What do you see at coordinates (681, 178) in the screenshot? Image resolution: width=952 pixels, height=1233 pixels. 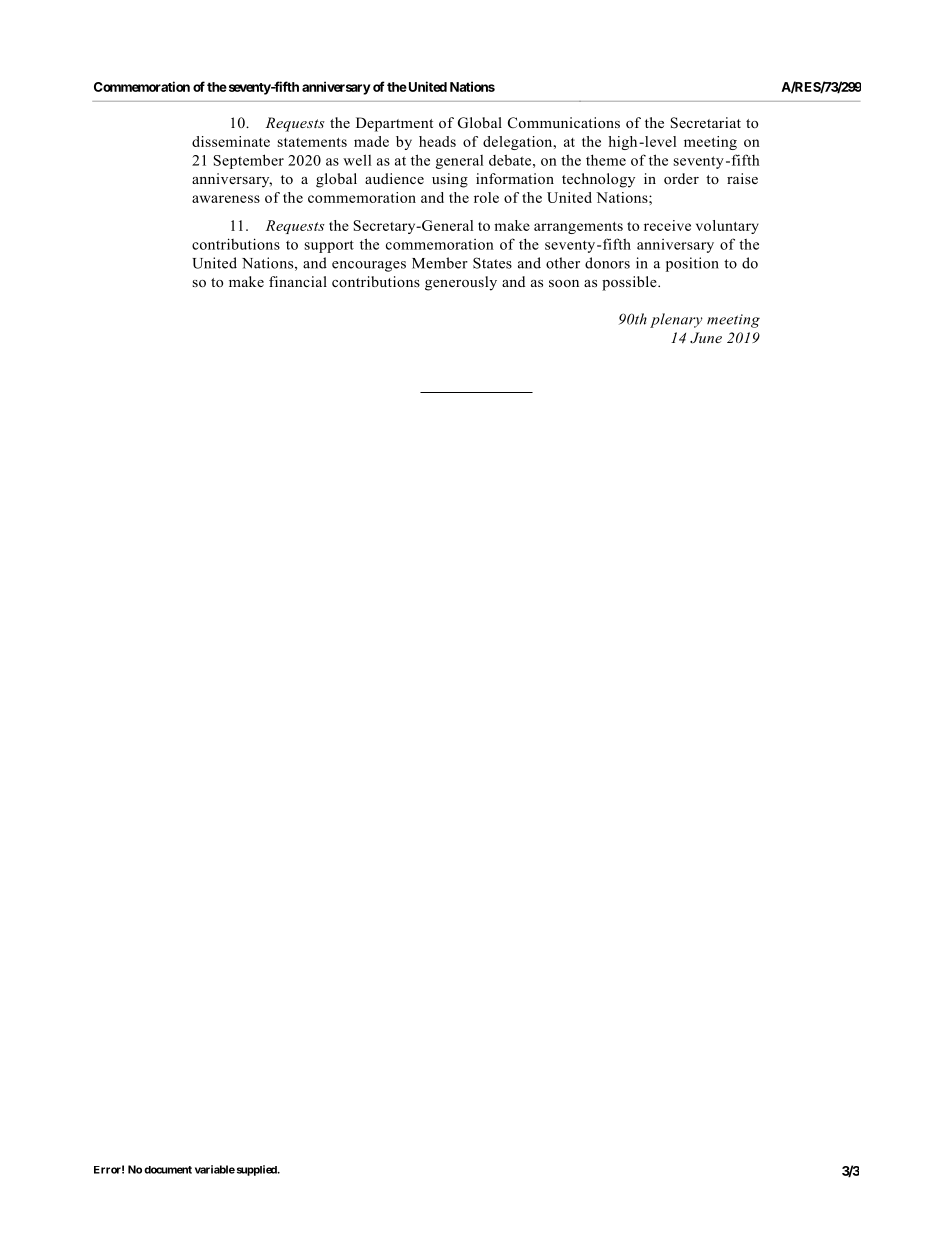 I see `order` at bounding box center [681, 178].
